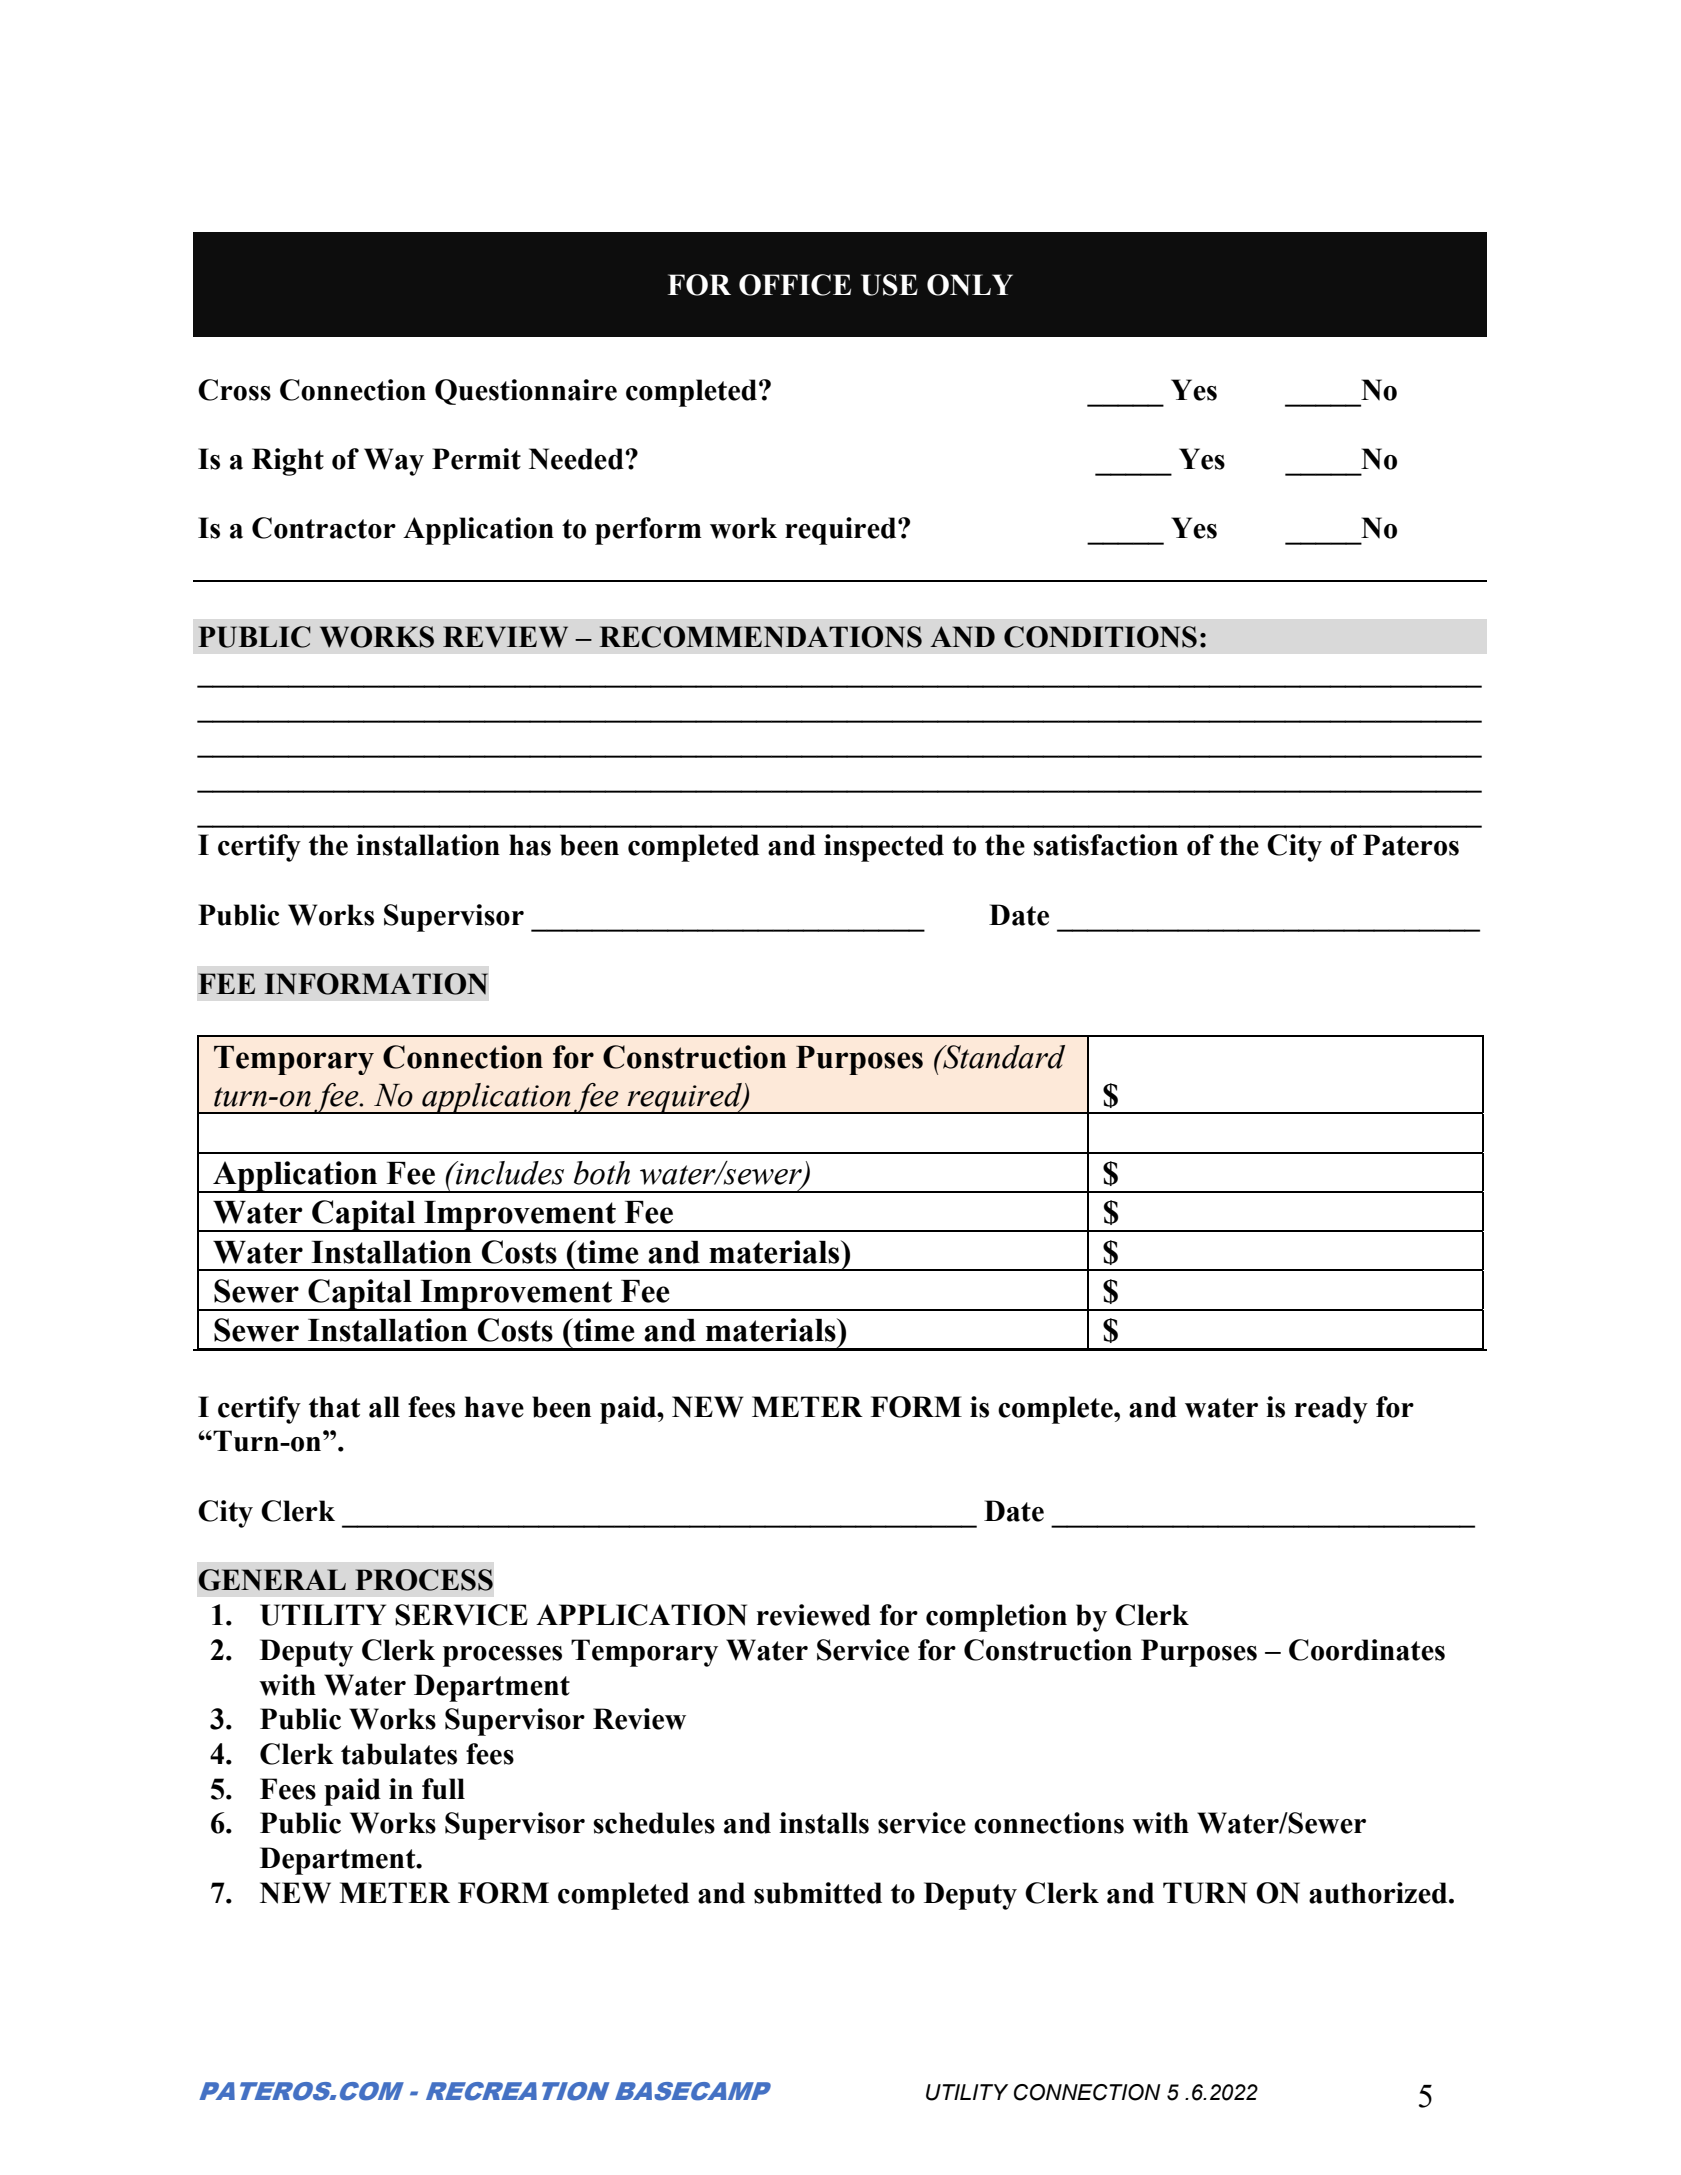 The image size is (1681, 2175). I want to click on Standard, so click(1003, 1057).
